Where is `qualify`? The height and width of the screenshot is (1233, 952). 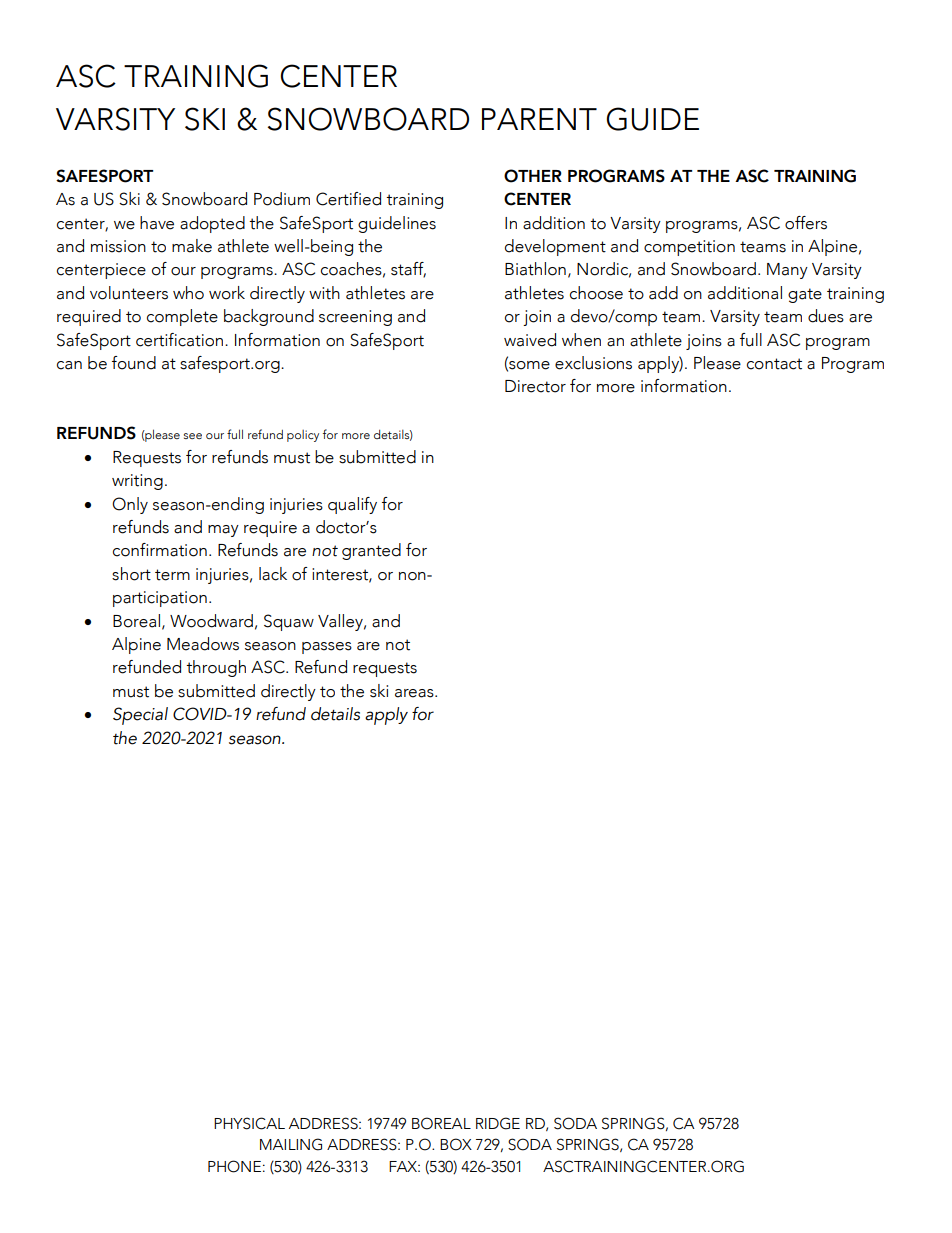
qualify is located at coordinates (352, 505).
